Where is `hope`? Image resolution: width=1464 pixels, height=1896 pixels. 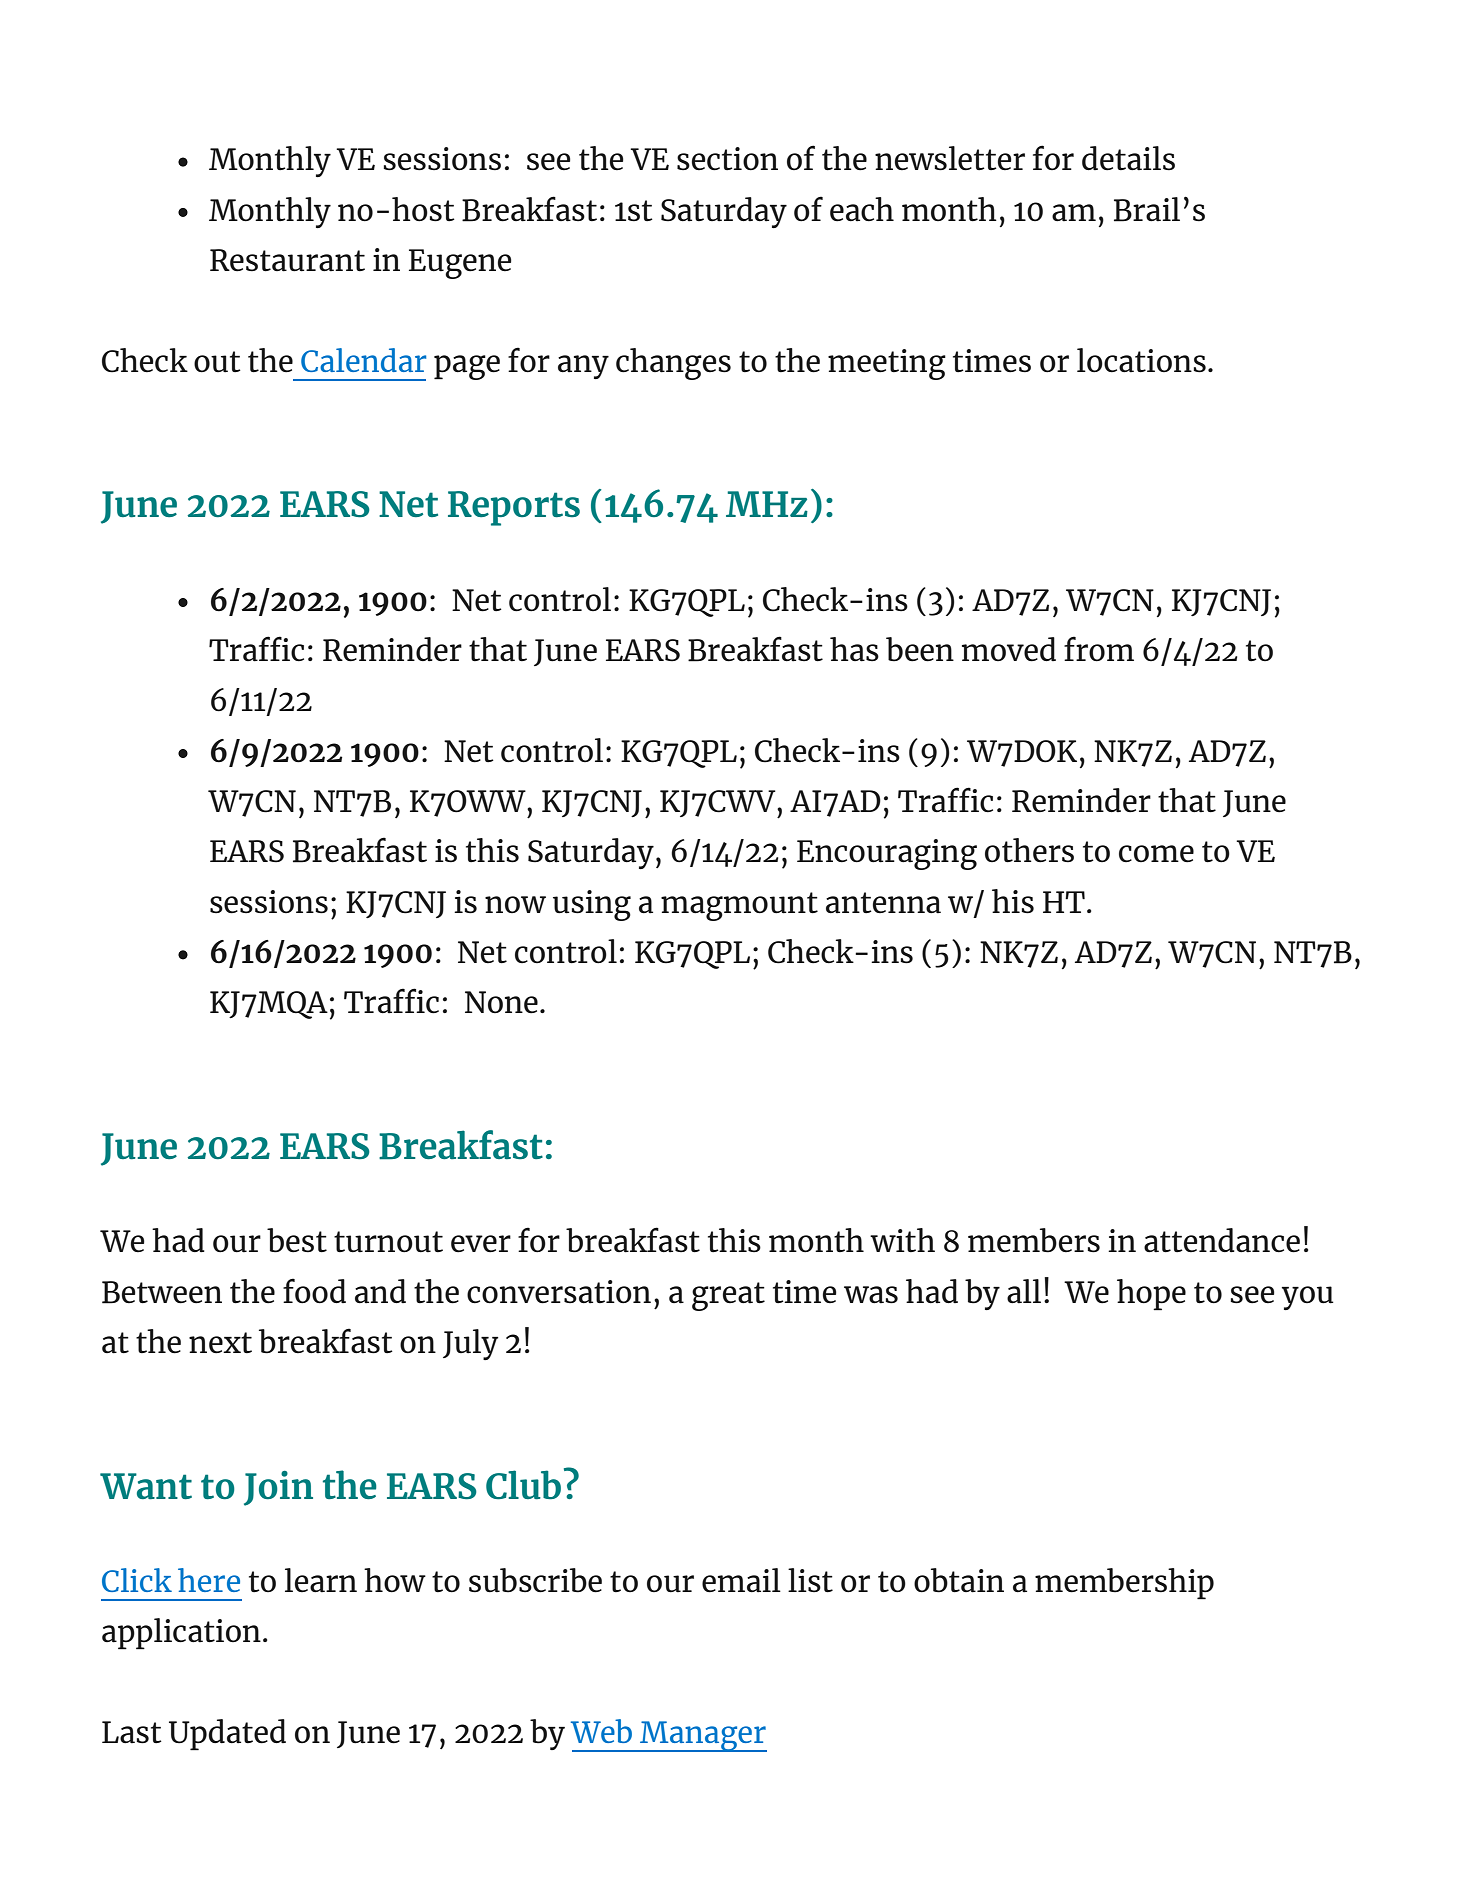
hope is located at coordinates (1151, 1295).
